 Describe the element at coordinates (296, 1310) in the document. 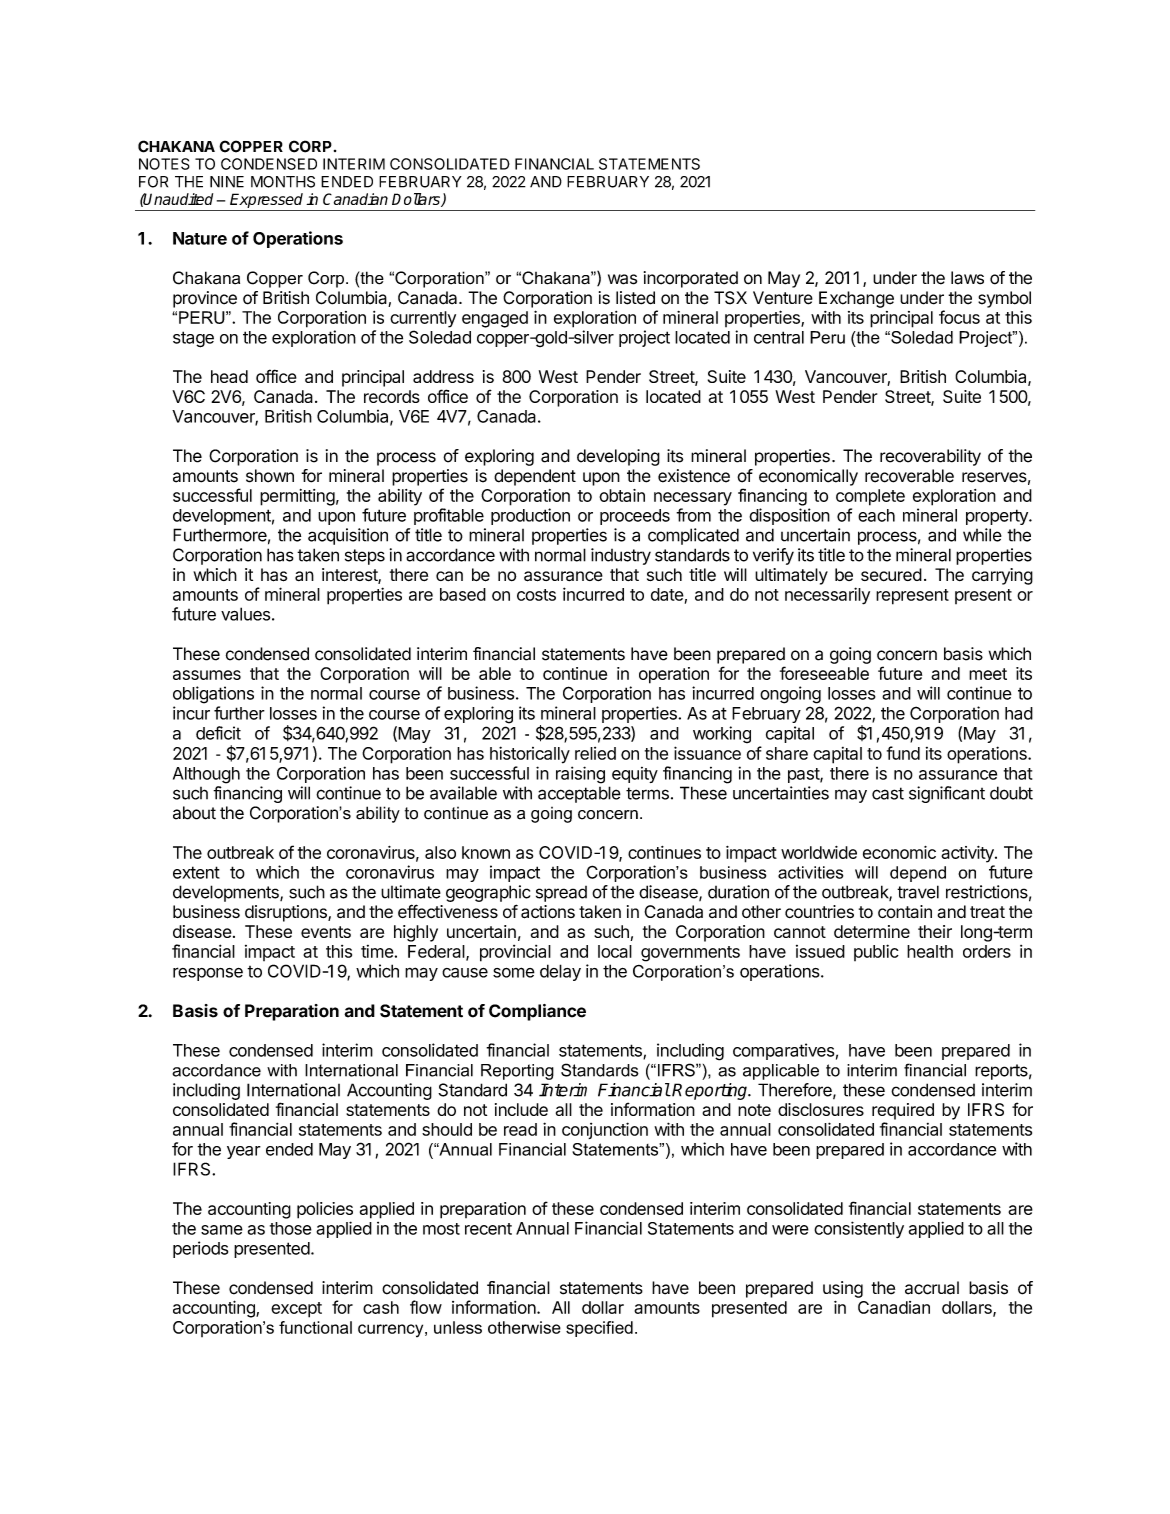

I see `except` at that location.
